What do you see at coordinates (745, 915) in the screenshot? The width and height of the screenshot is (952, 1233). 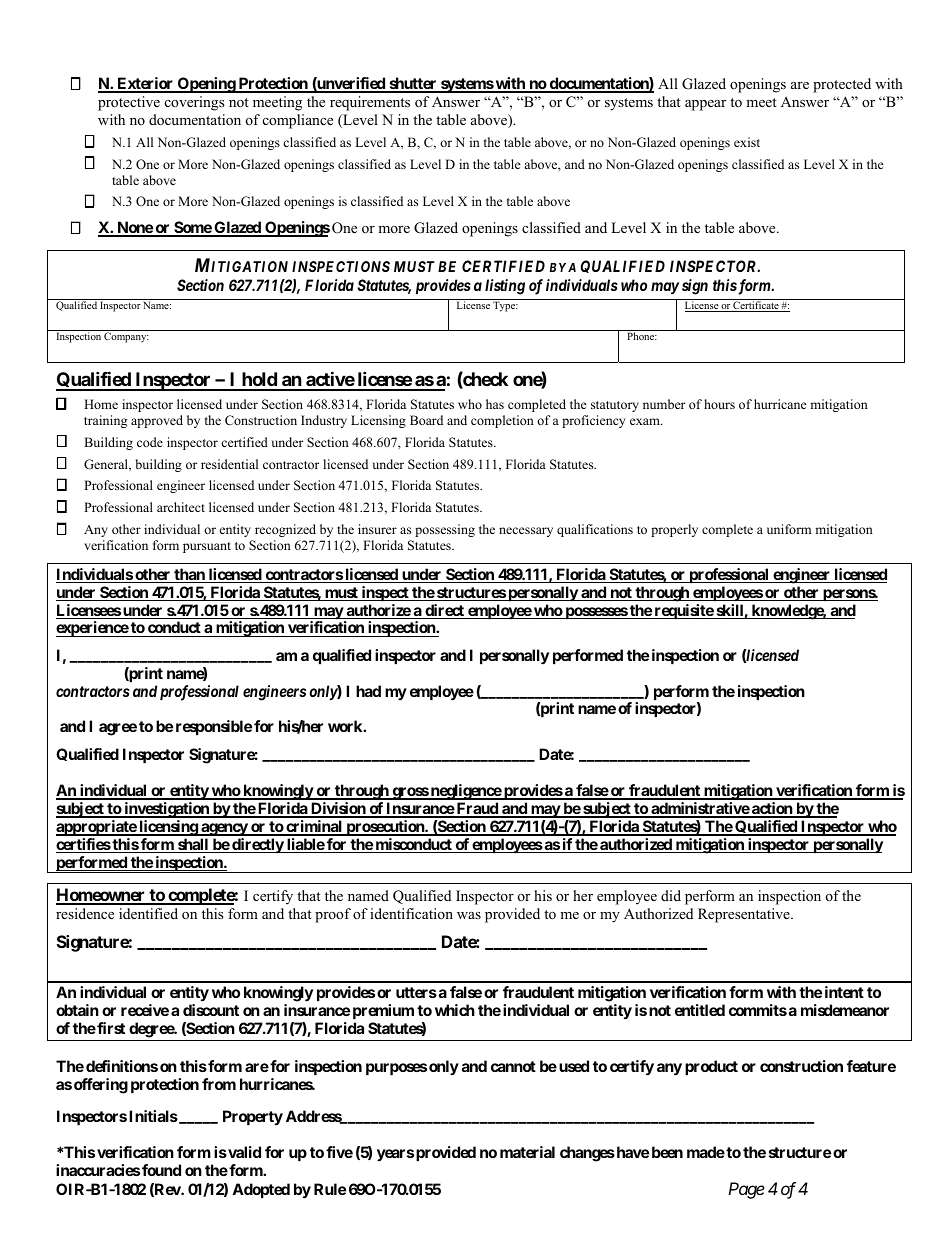 I see `Representative` at bounding box center [745, 915].
